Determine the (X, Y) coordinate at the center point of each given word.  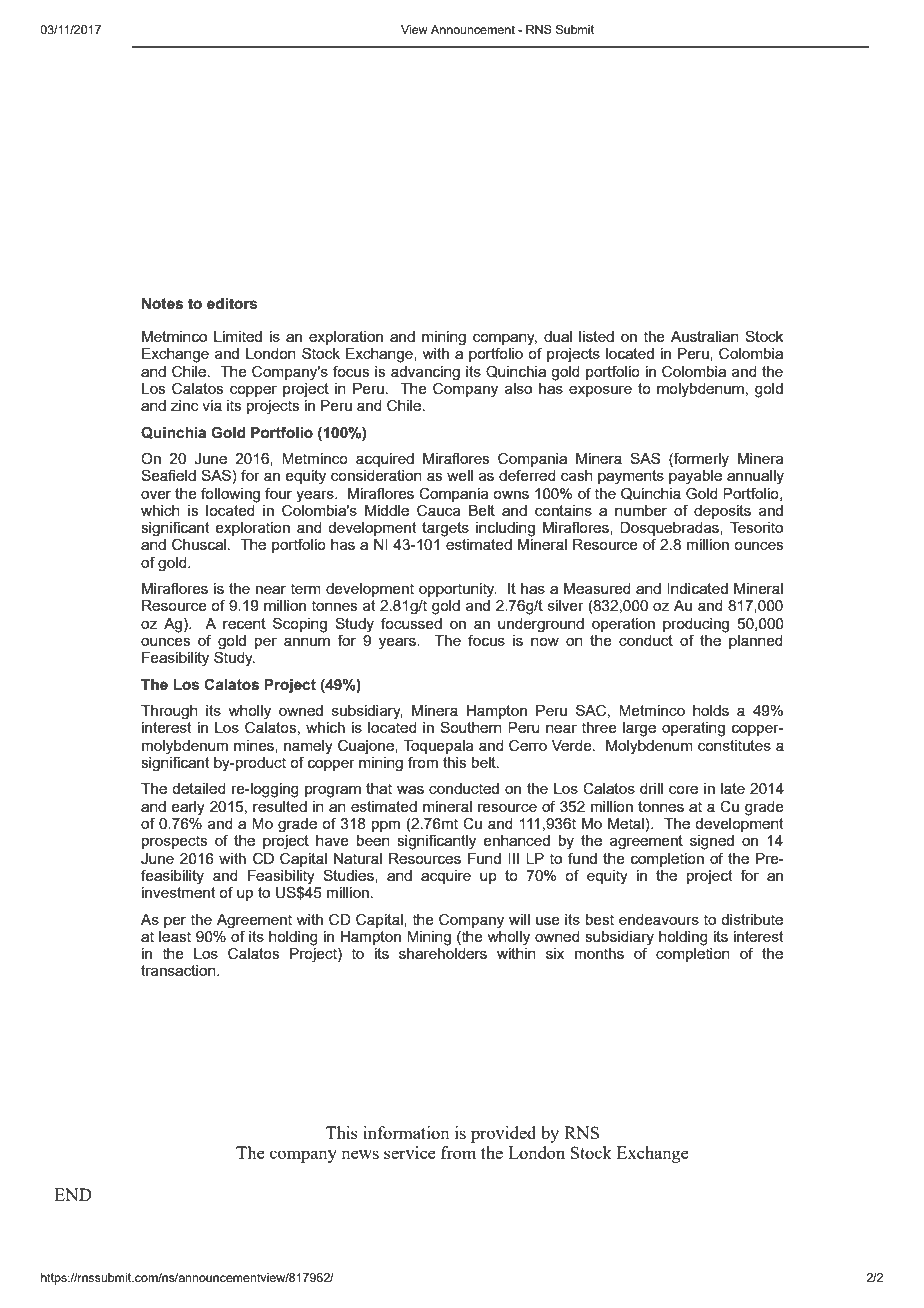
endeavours (659, 919)
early (188, 808)
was (410, 790)
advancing (425, 373)
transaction (179, 970)
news (360, 1154)
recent (244, 623)
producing (696, 625)
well (460, 475)
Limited (238, 336)
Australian (705, 336)
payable (695, 477)
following (230, 495)
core (683, 790)
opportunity (458, 590)
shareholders (443, 952)
